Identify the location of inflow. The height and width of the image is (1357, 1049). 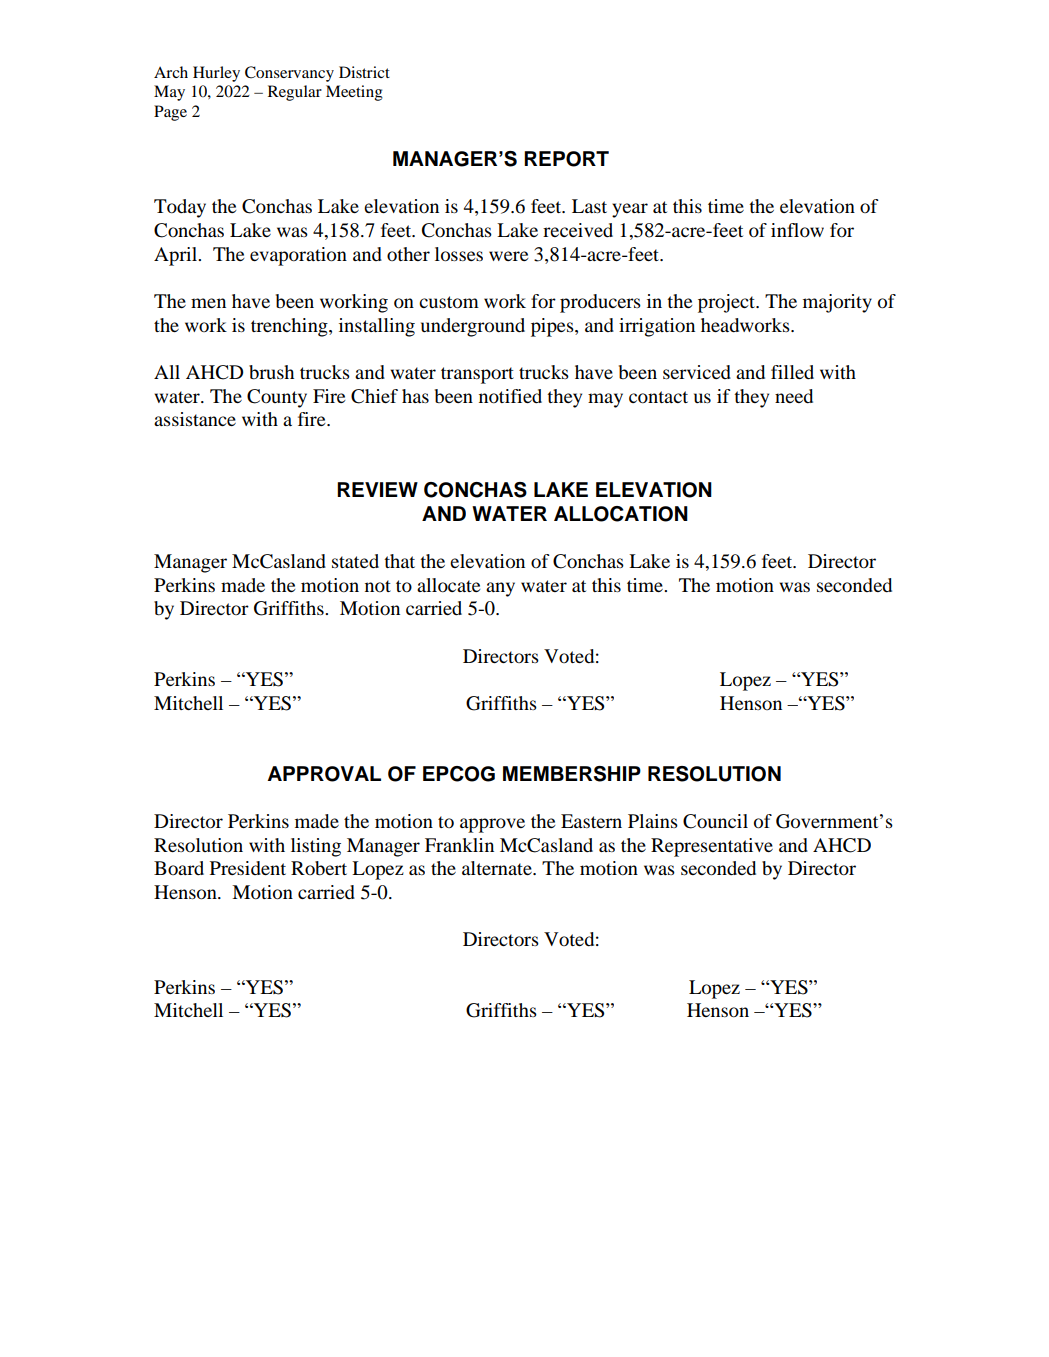
(797, 230).
